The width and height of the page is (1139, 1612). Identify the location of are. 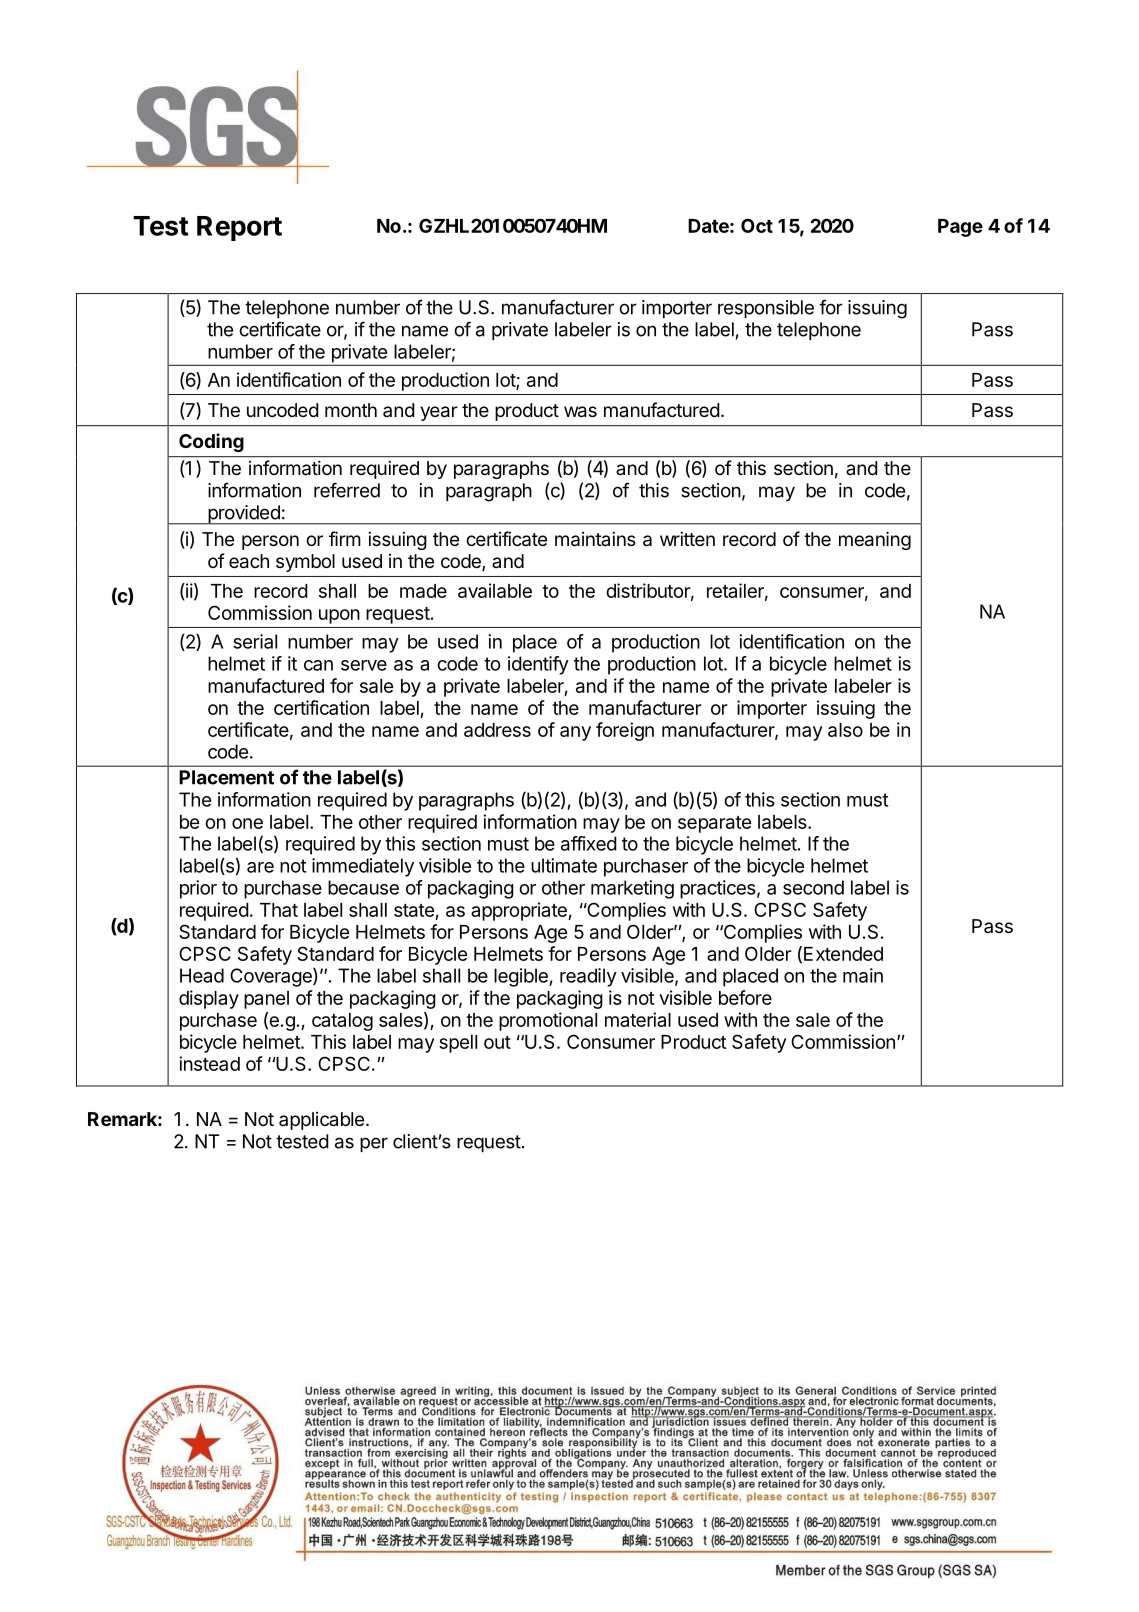
(260, 867).
